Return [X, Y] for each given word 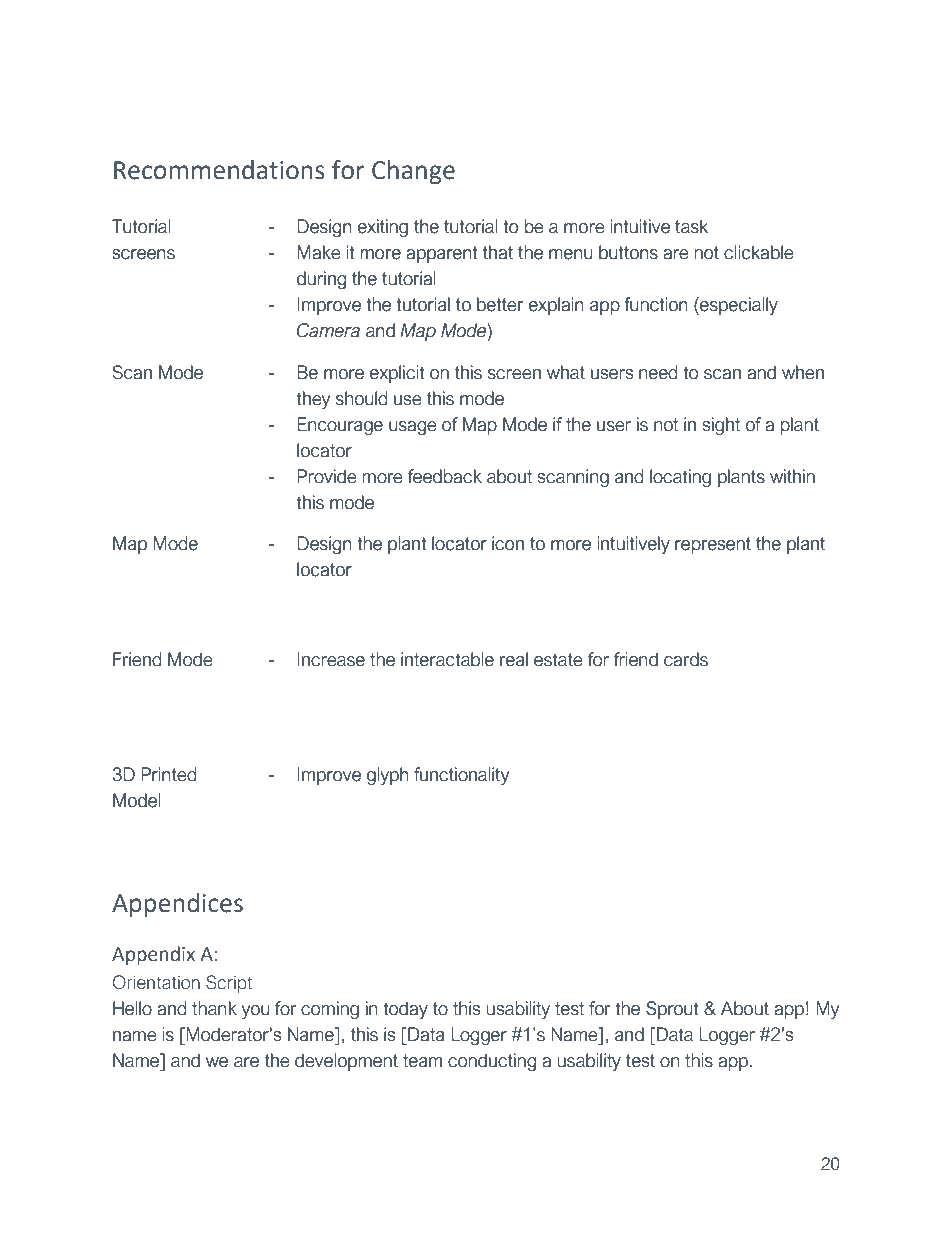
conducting [492, 1062]
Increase [331, 659]
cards [686, 659]
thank [214, 1008]
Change [413, 172]
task [691, 226]
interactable [447, 659]
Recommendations [219, 170]
